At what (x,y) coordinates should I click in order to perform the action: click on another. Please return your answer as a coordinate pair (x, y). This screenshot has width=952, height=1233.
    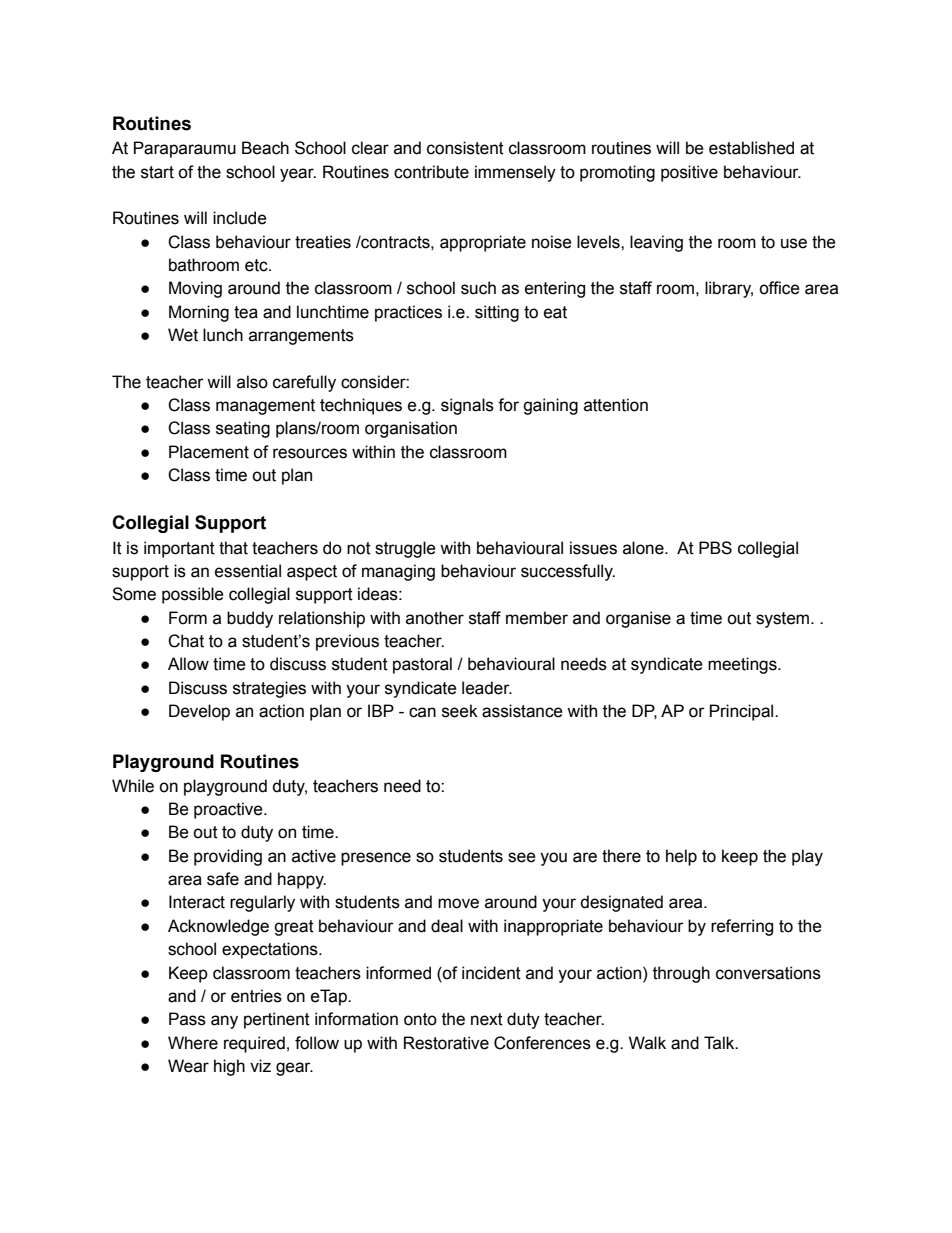
    Looking at the image, I should click on (435, 618).
